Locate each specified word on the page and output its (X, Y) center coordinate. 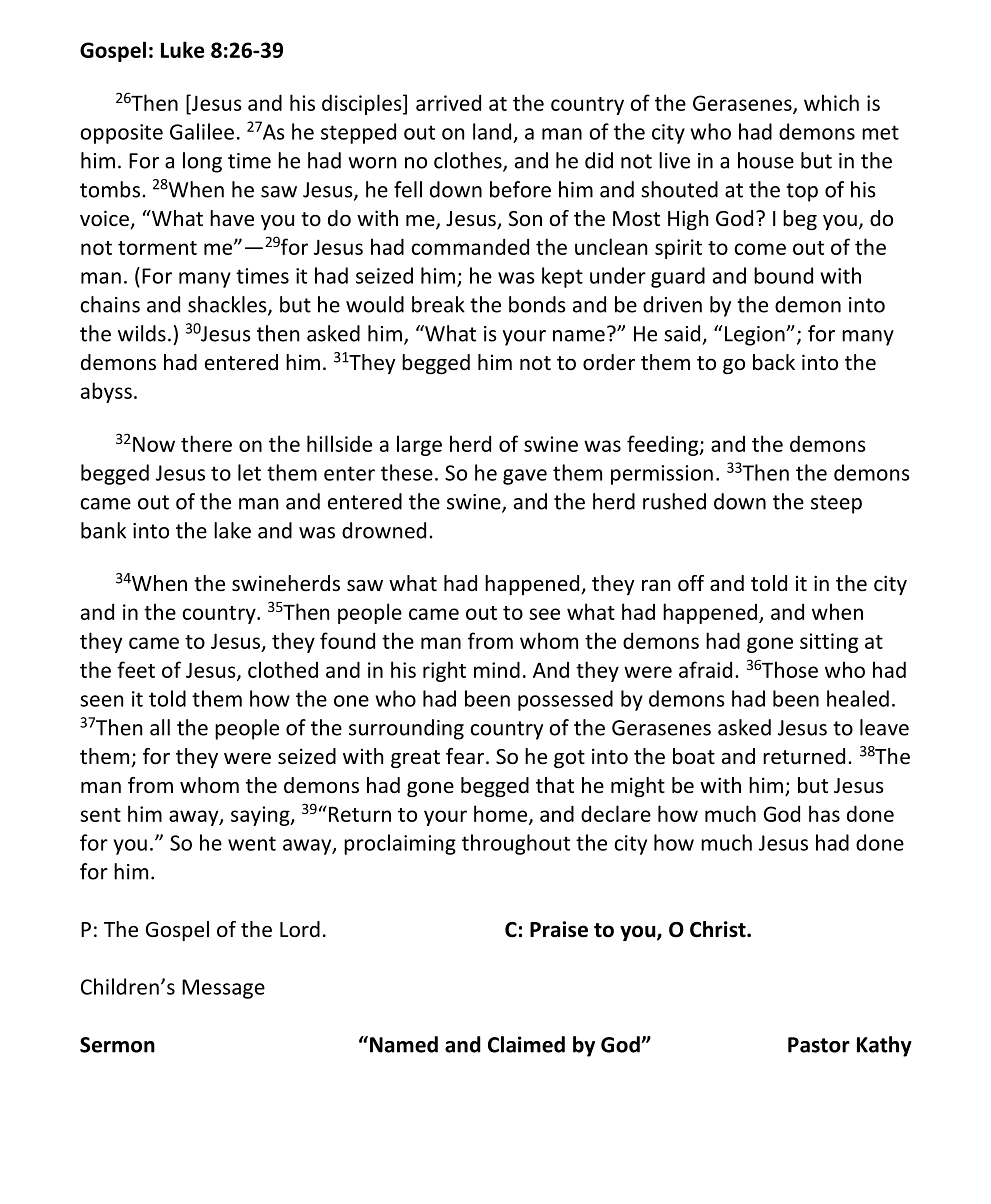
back (774, 362)
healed (858, 698)
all (160, 727)
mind (497, 669)
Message (223, 989)
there (206, 443)
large (419, 445)
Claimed (526, 1044)
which (831, 102)
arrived (448, 102)
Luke (182, 49)
